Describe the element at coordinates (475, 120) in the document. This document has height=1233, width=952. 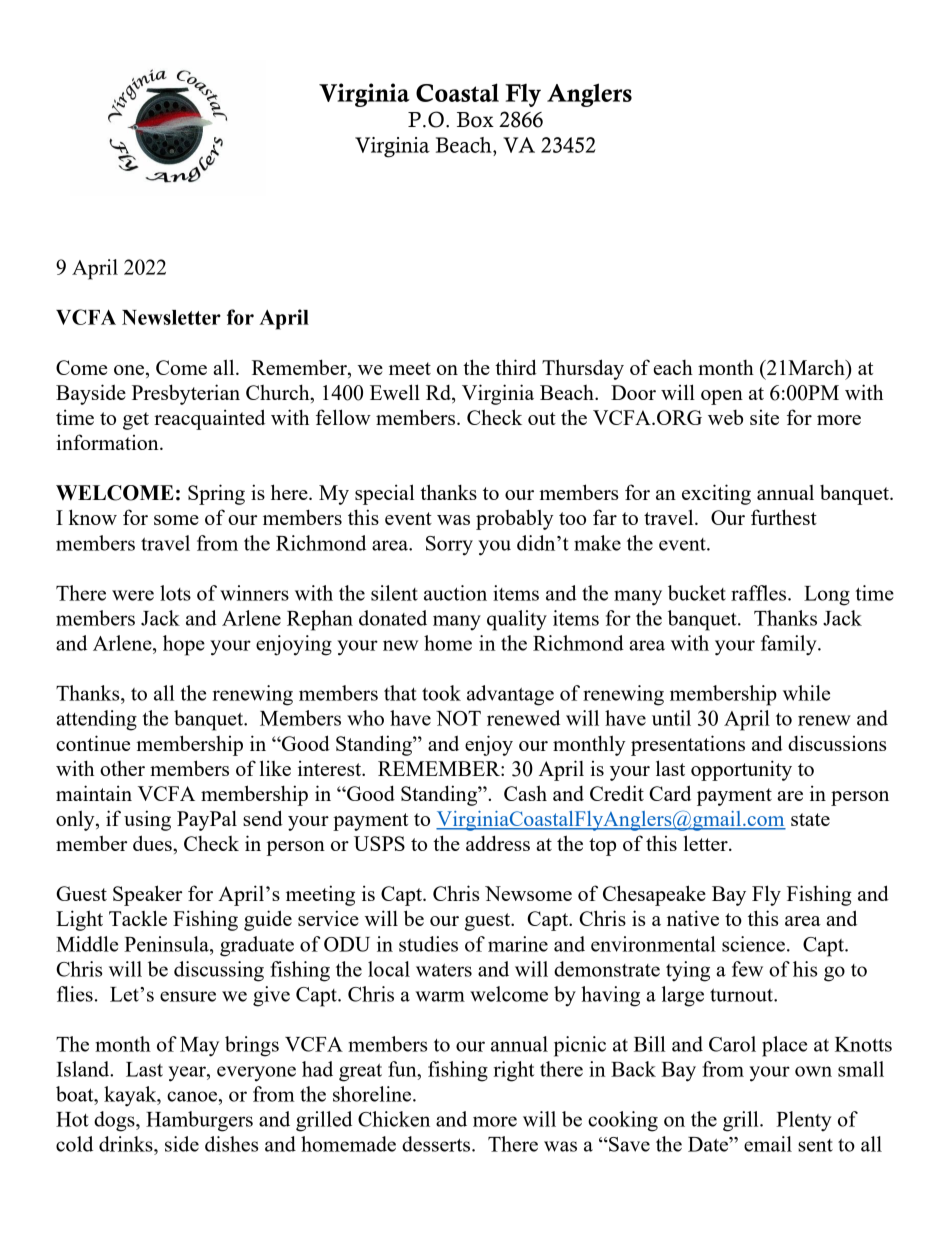
I see `Box` at that location.
